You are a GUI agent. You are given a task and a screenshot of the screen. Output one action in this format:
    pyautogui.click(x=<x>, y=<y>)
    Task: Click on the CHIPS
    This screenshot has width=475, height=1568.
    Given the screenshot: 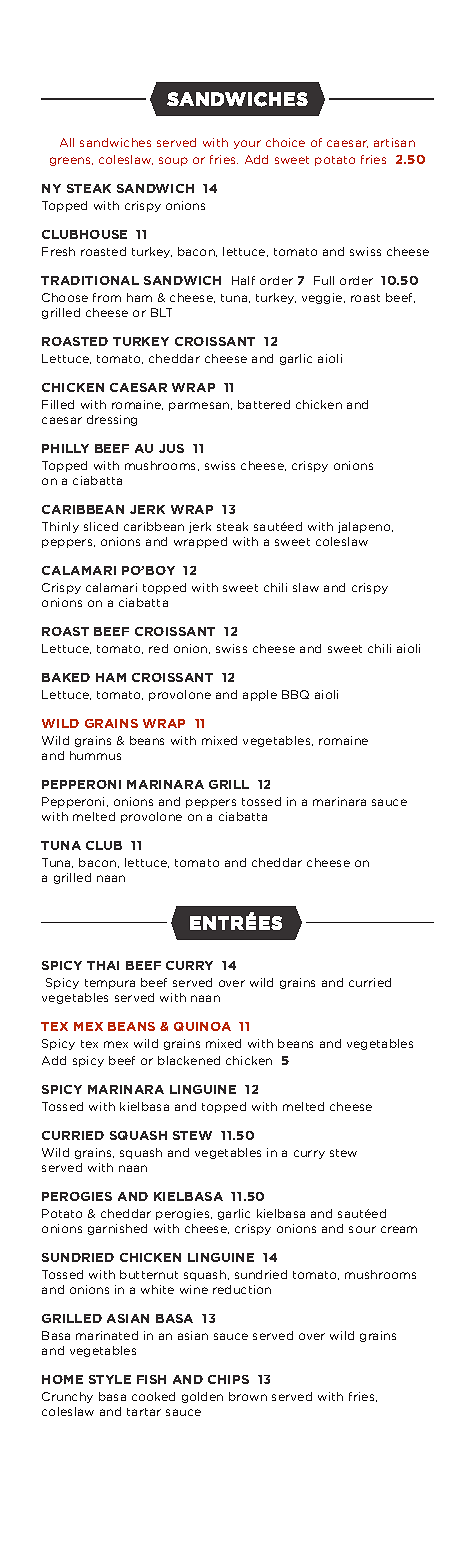 What is the action you would take?
    pyautogui.click(x=228, y=1379)
